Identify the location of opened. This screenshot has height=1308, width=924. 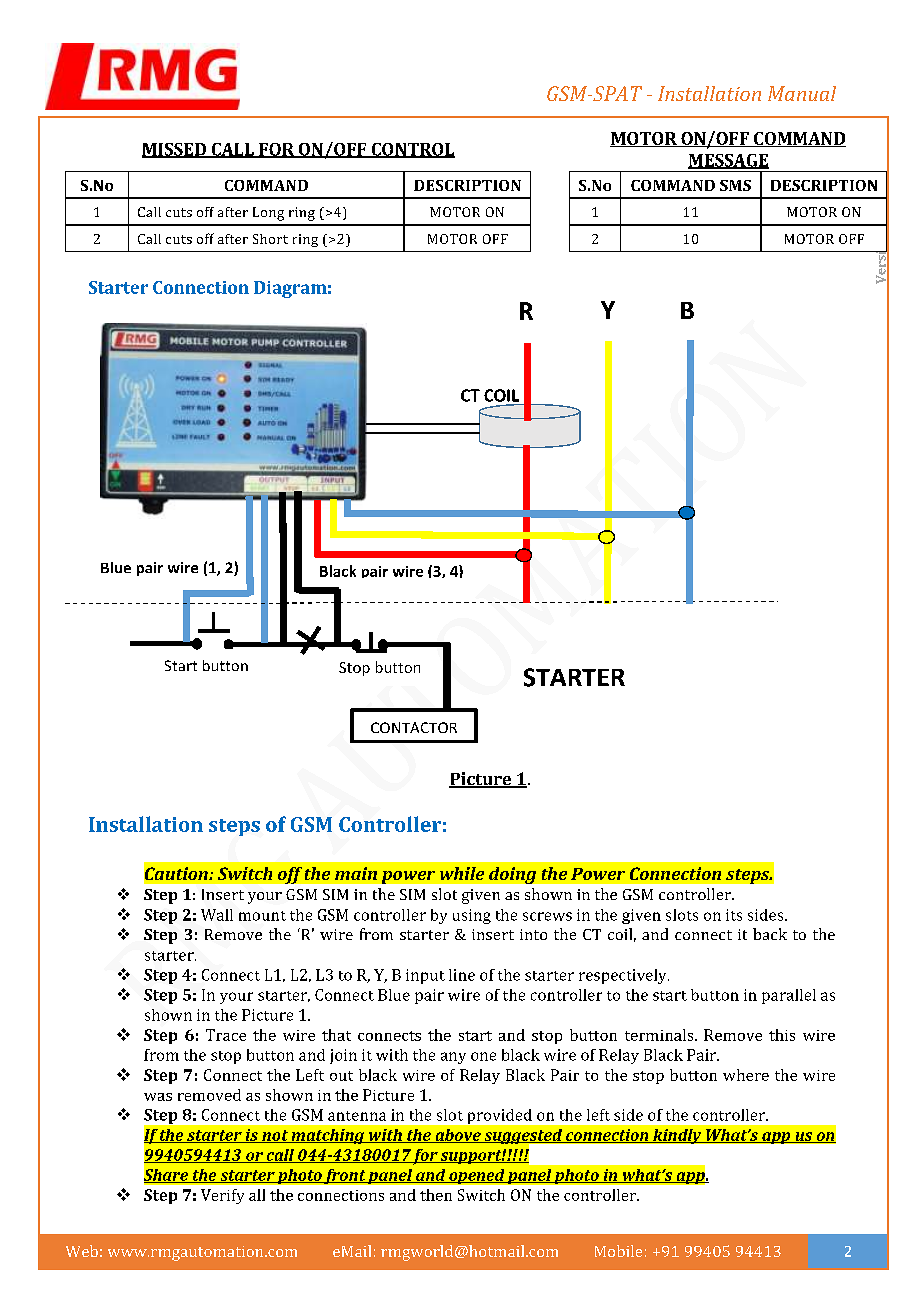
(477, 1176).
